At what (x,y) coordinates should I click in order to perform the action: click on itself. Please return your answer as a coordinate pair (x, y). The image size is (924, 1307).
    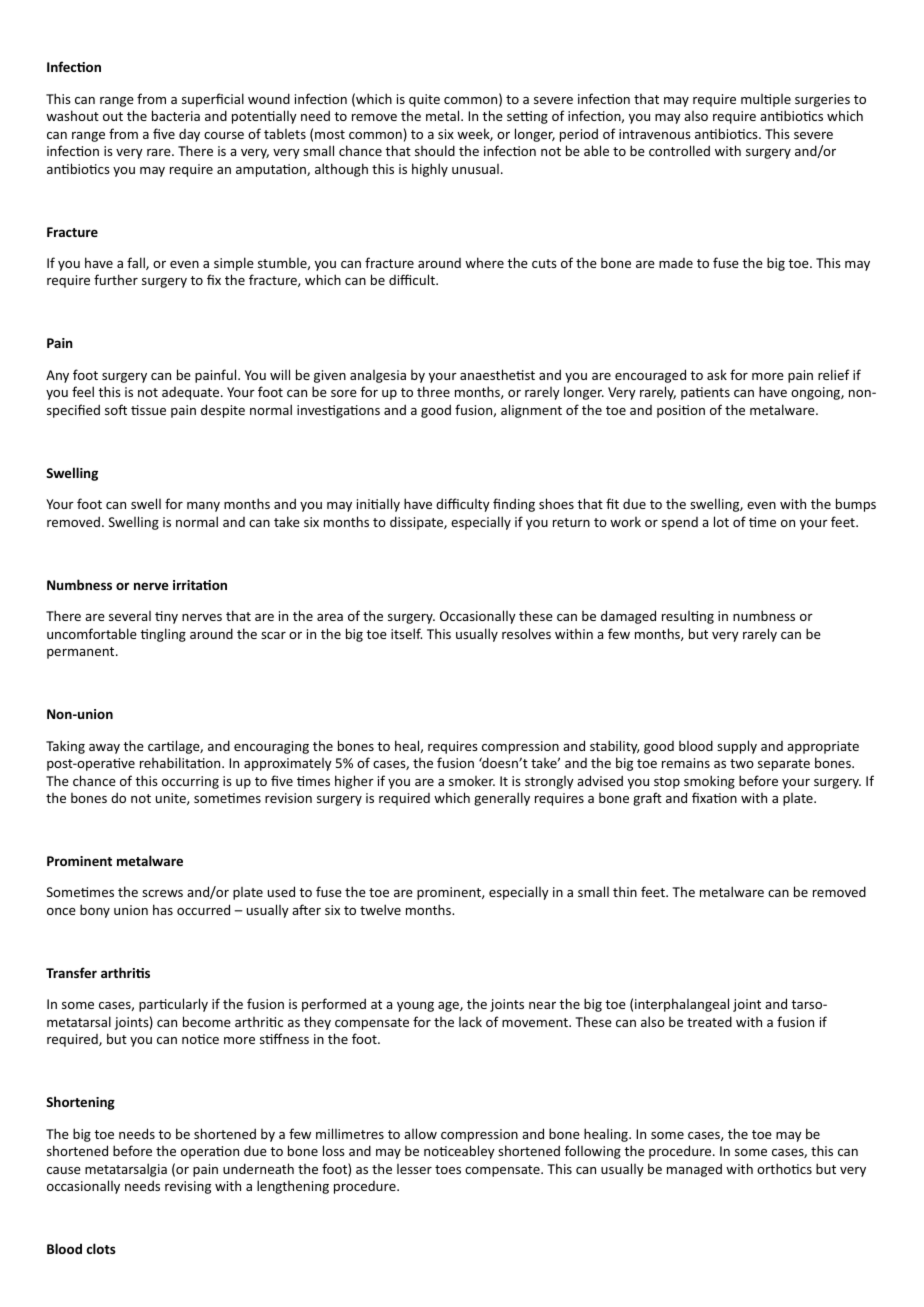
    Looking at the image, I should click on (406, 633).
